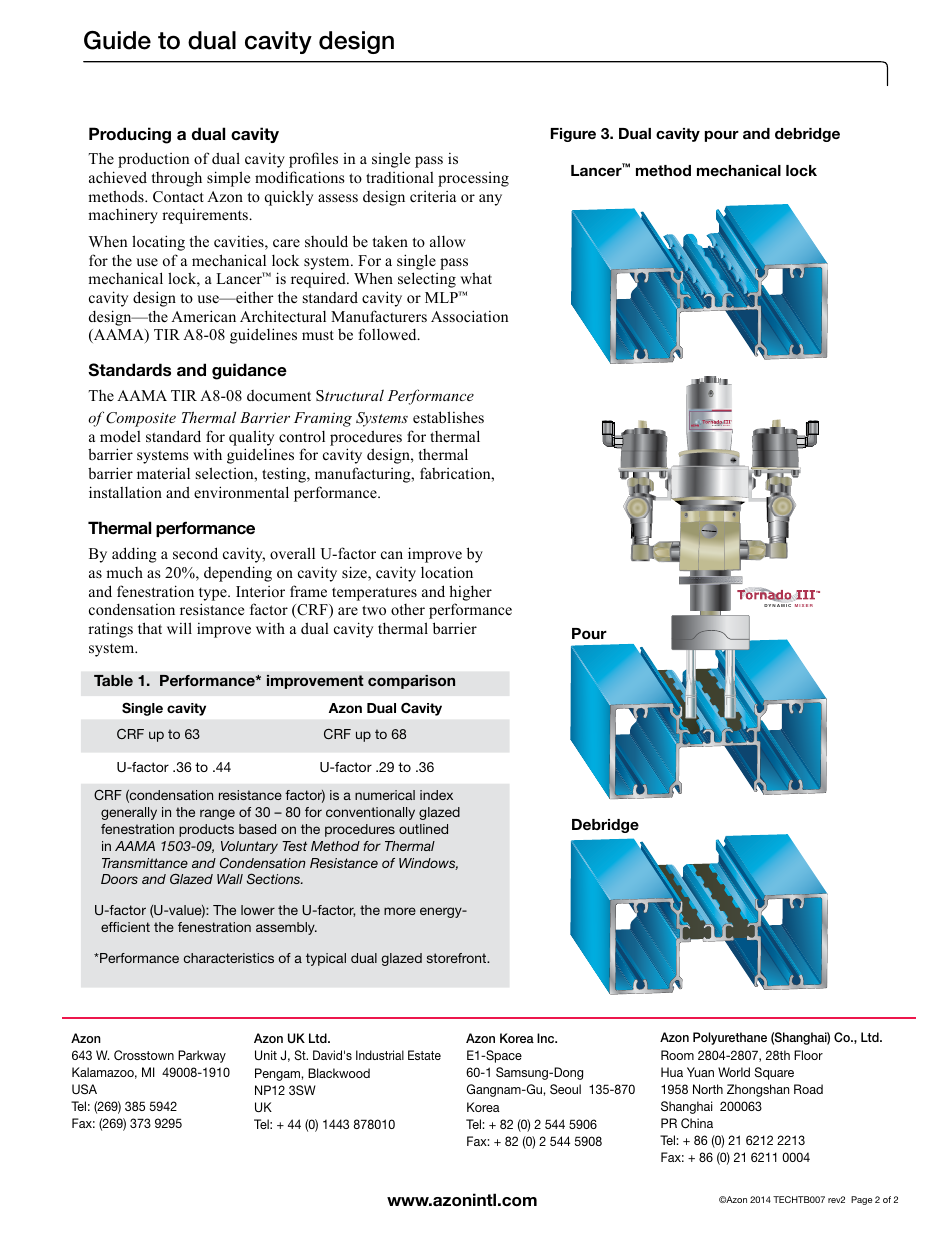 Image resolution: width=952 pixels, height=1233 pixels. I want to click on material, so click(163, 473).
